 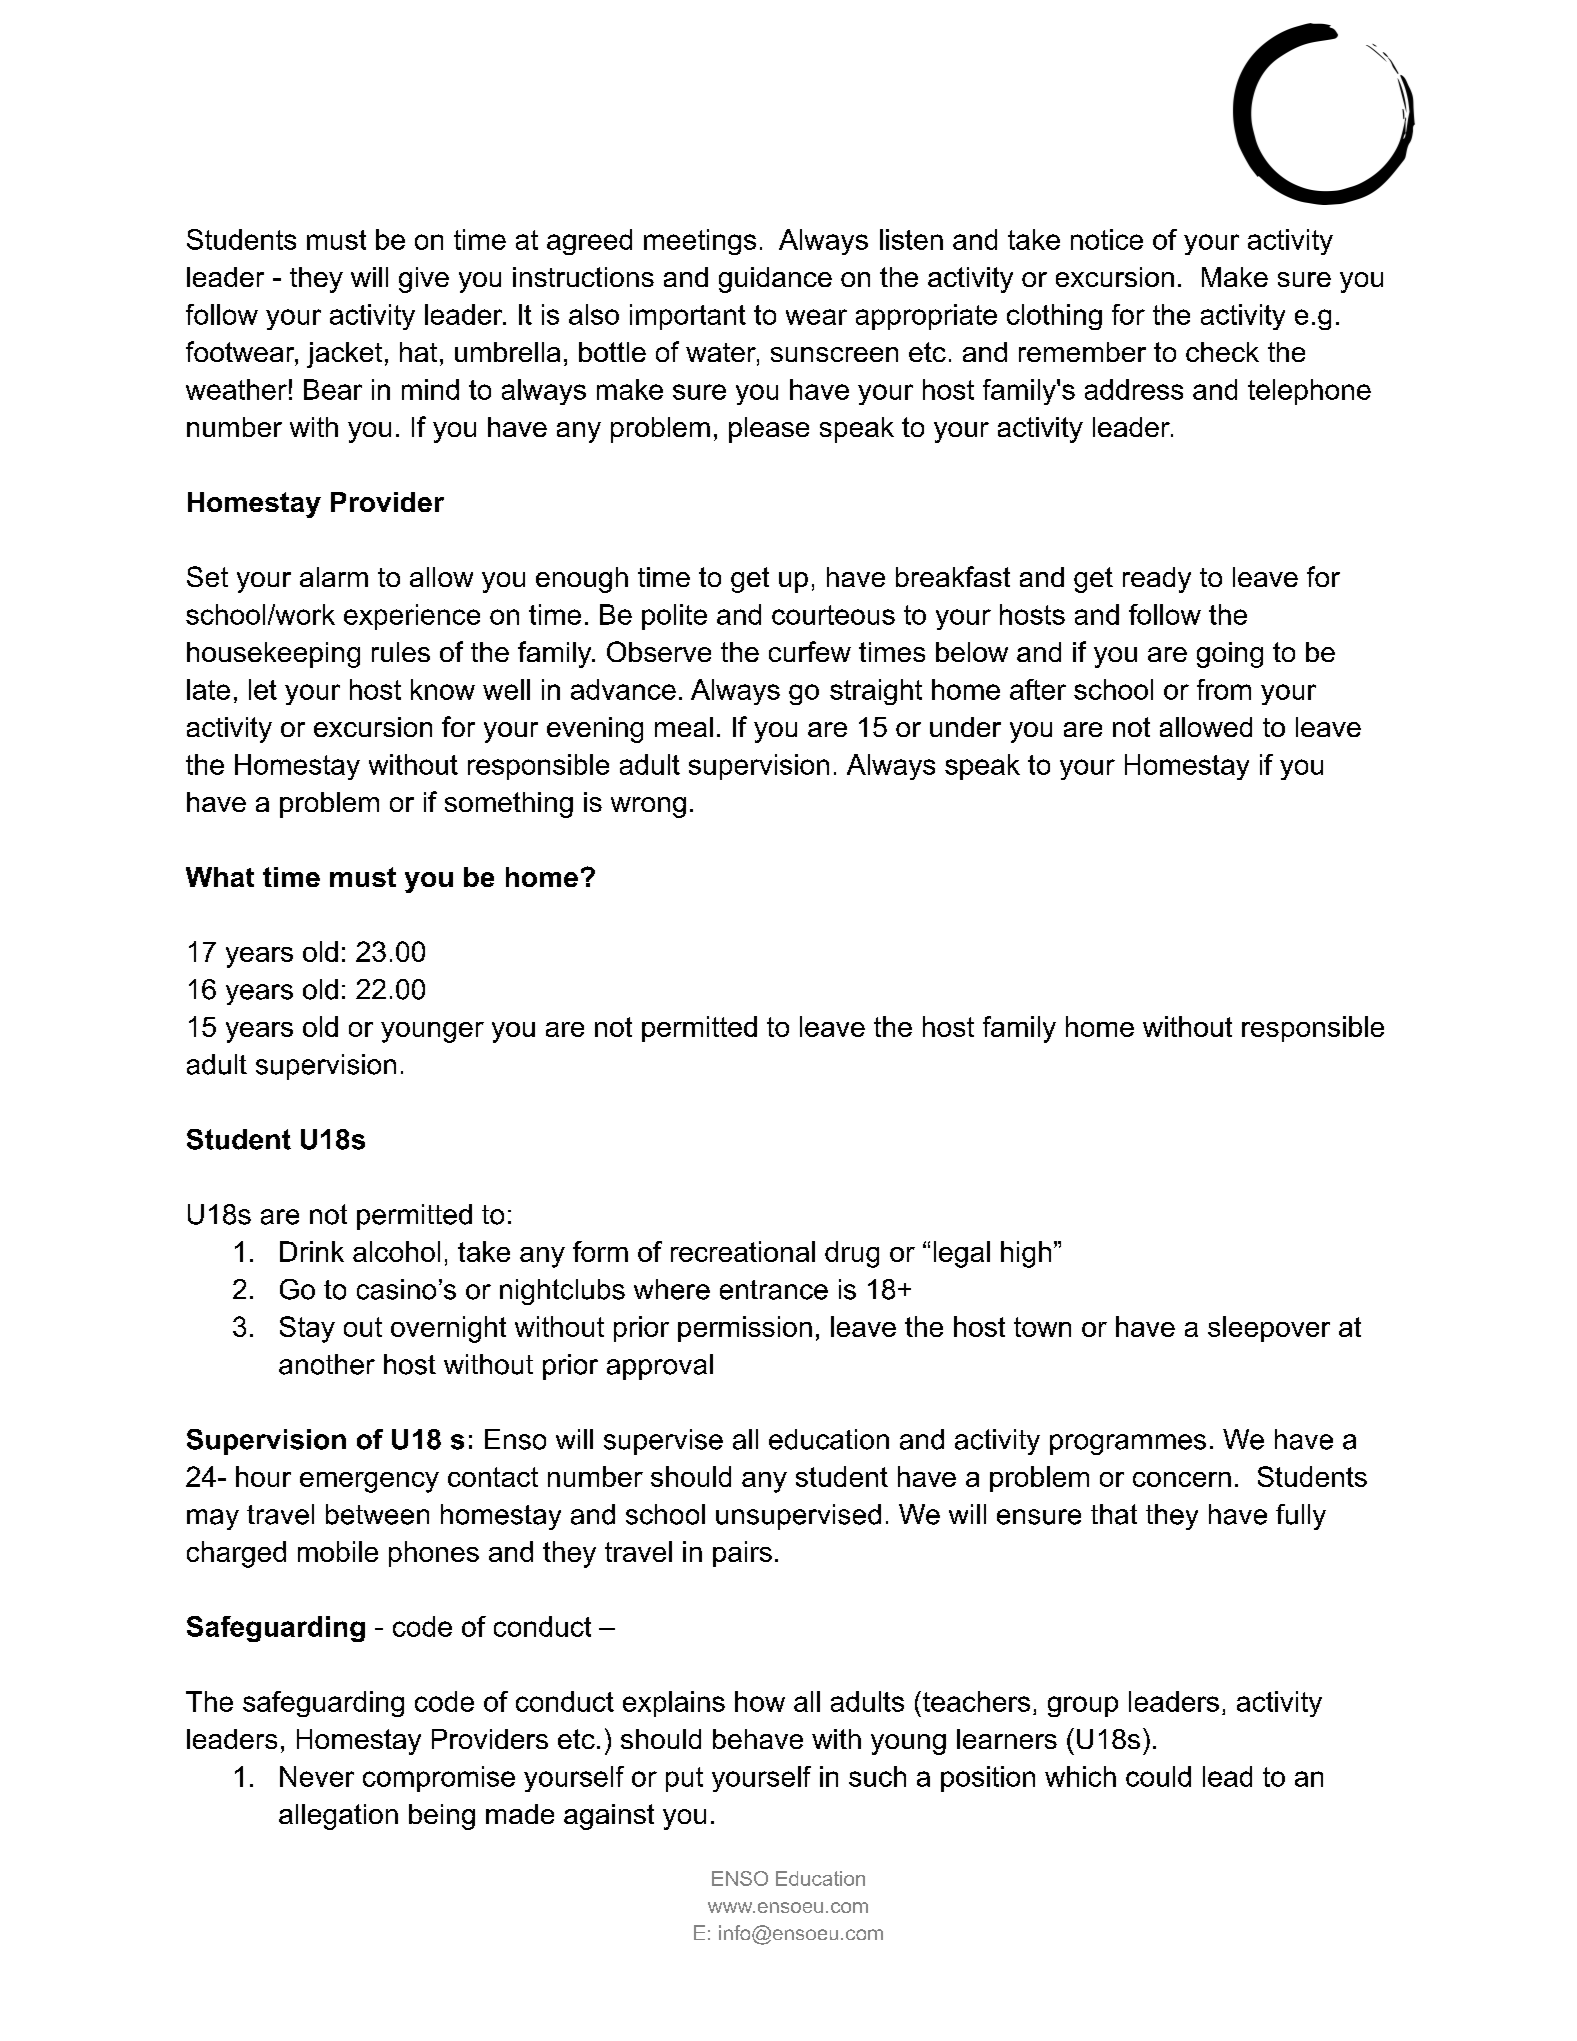 What do you see at coordinates (684, 1779) in the screenshot?
I see `put` at bounding box center [684, 1779].
